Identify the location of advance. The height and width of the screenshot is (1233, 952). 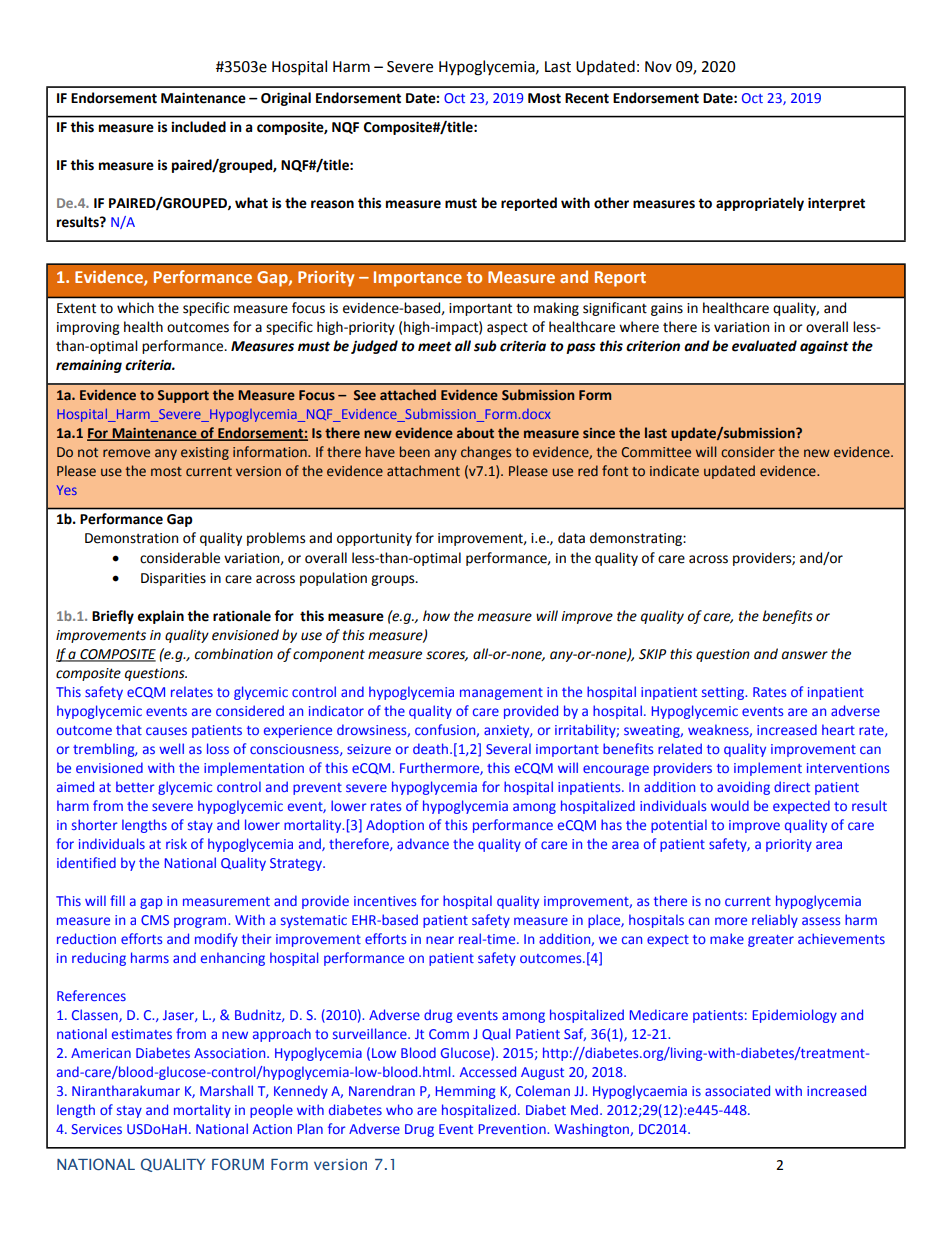
(423, 843).
